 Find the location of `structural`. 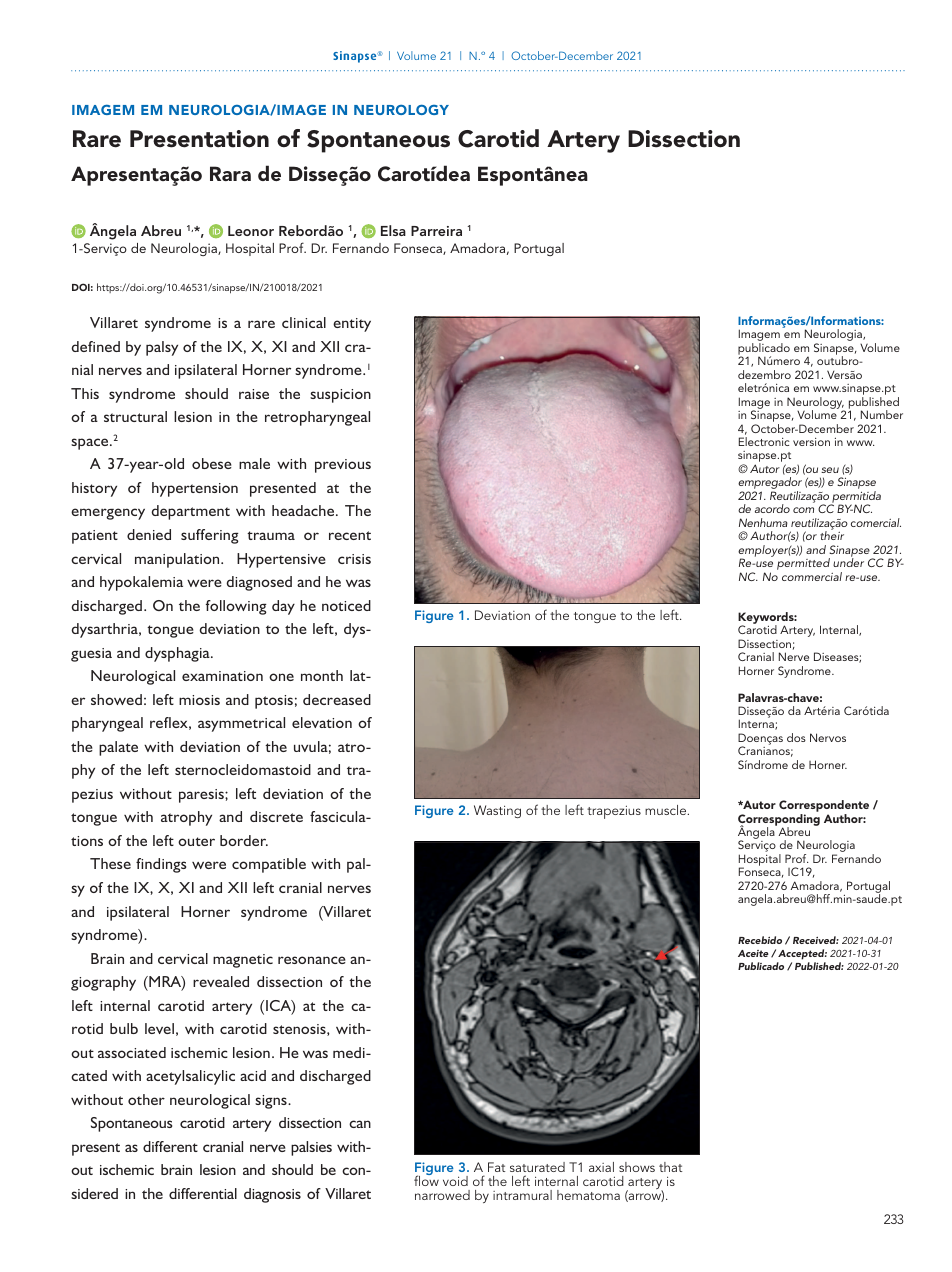

structural is located at coordinates (135, 416).
